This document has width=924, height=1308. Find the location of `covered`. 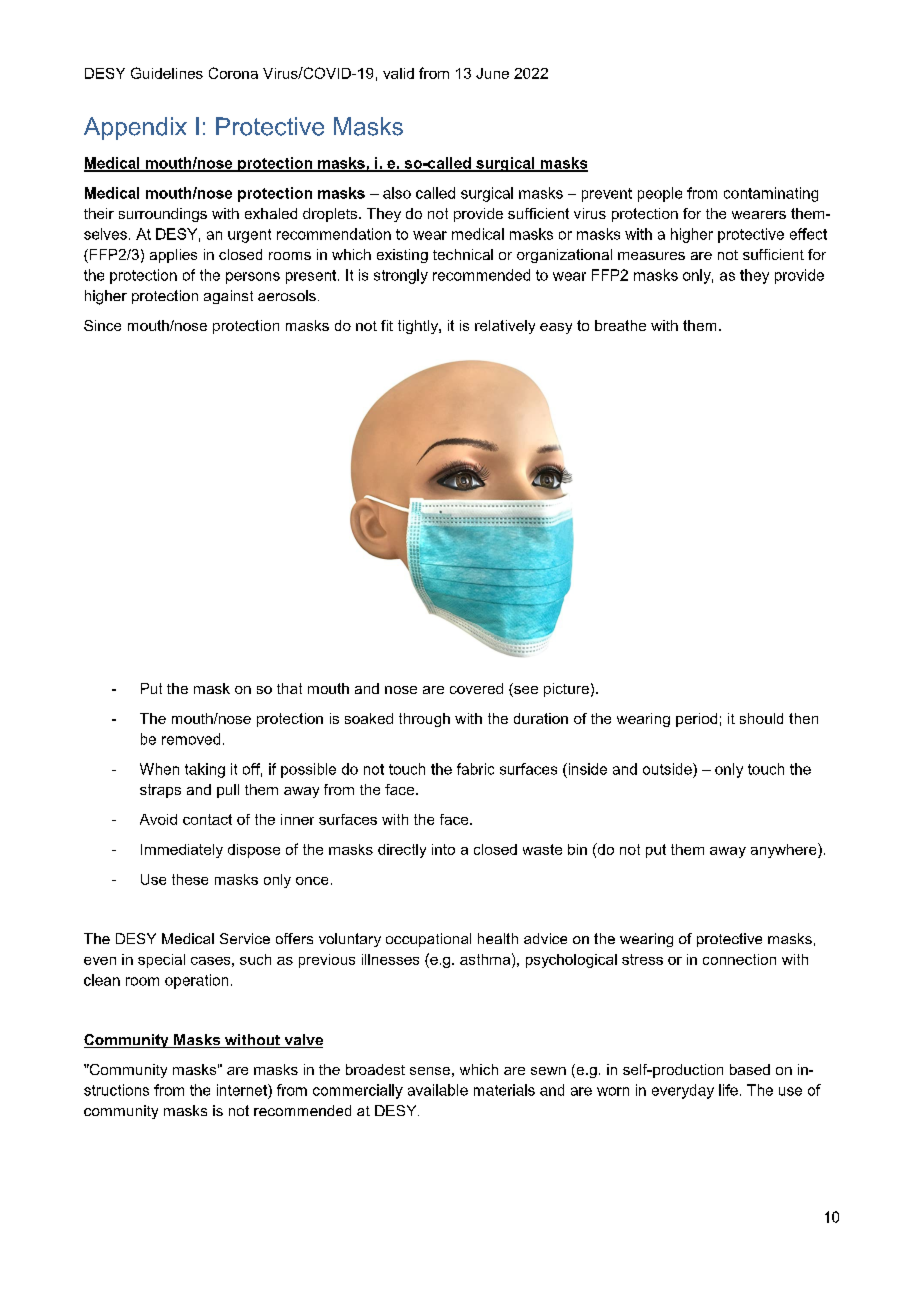

covered is located at coordinates (476, 688).
